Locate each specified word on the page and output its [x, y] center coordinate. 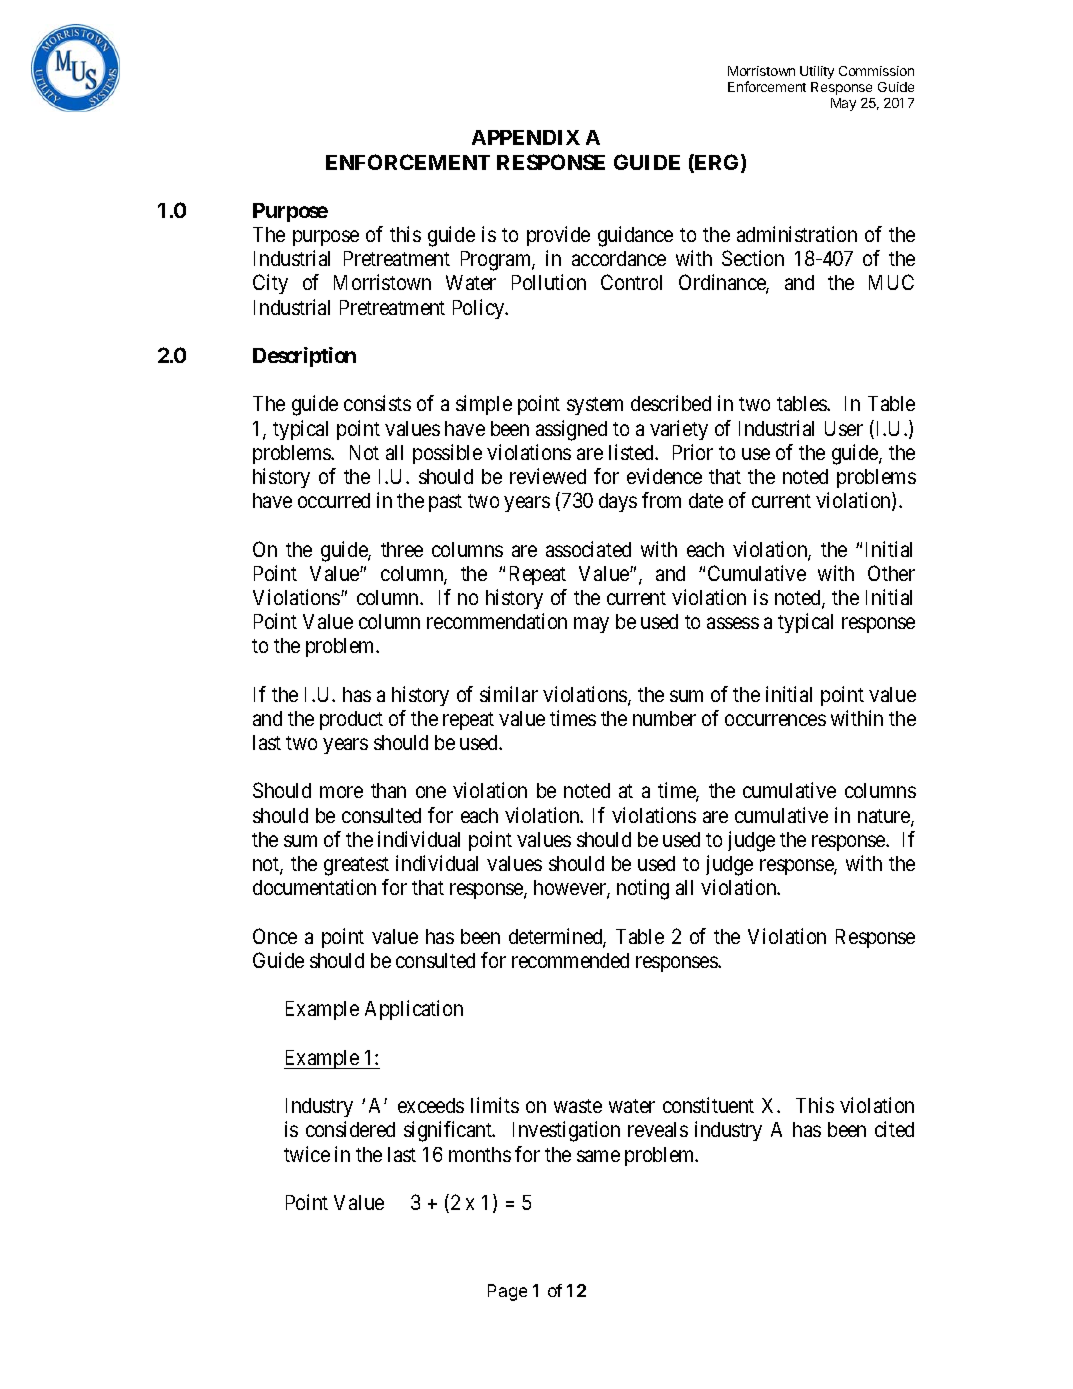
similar [509, 694]
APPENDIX [526, 137]
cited [894, 1129]
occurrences [775, 720]
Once [275, 936]
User [844, 428]
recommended [570, 960]
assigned [571, 430]
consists [377, 403]
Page [507, 1292]
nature [885, 817]
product [351, 720]
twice [307, 1154]
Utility [817, 72]
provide [558, 236]
